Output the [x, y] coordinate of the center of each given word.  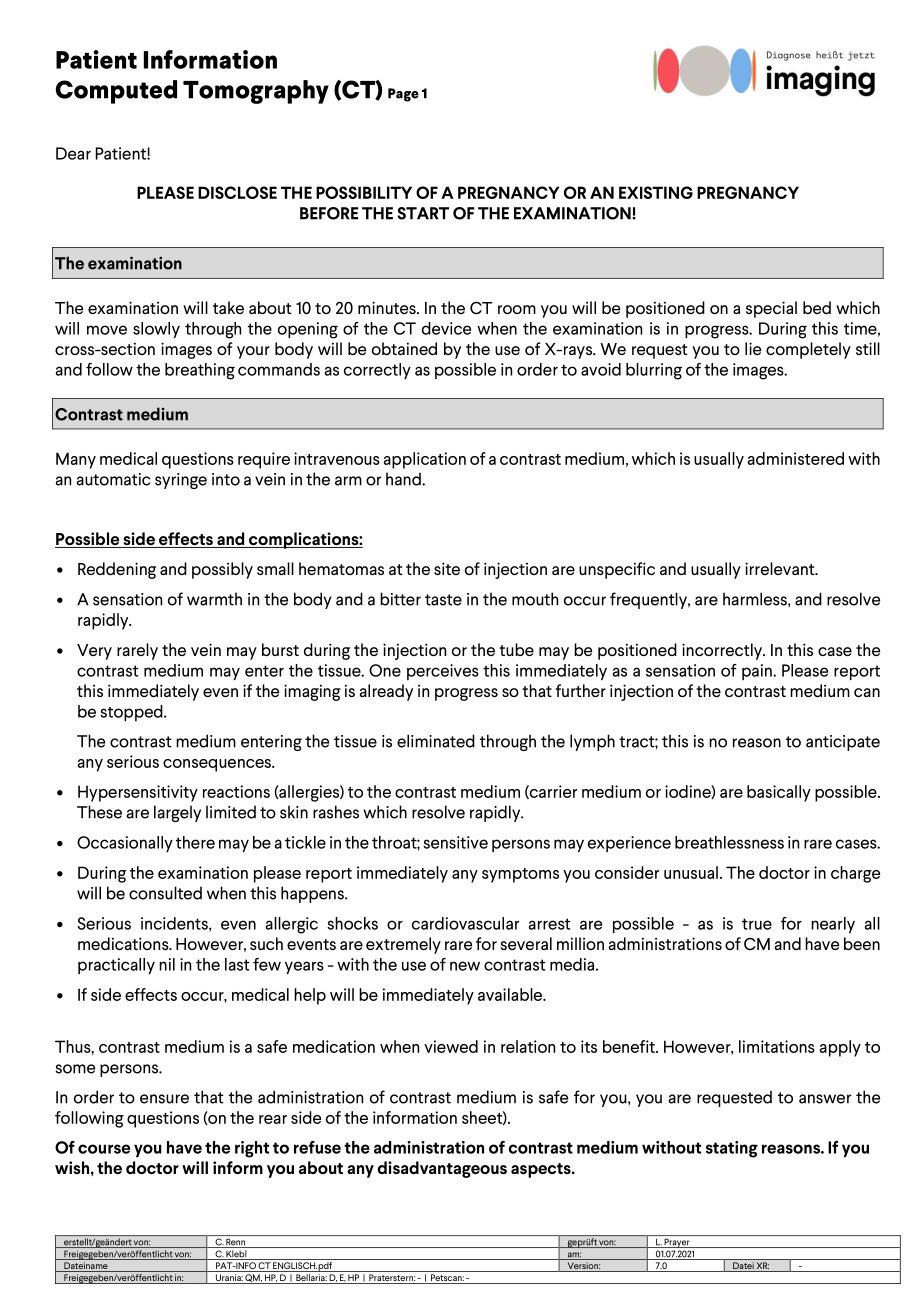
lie [753, 348]
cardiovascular [465, 923]
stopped [132, 713]
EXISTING [656, 192]
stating [732, 1149]
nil [167, 964]
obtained [404, 348]
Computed [116, 92]
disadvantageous [442, 1169]
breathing [200, 371]
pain [758, 672]
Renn [236, 1243]
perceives [443, 672]
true [757, 924]
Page [403, 95]
